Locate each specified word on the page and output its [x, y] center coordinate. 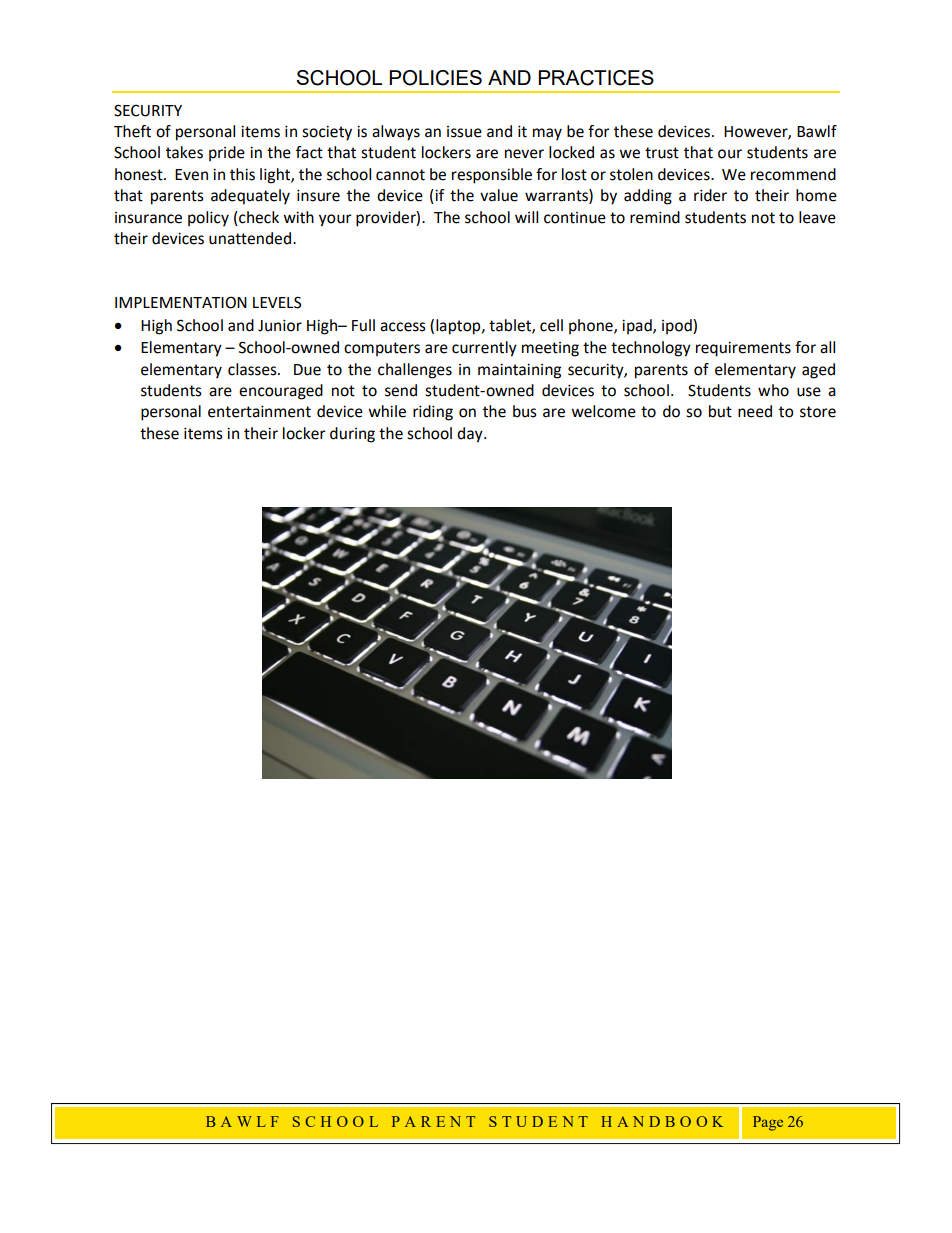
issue [464, 132]
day [471, 435]
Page [768, 1123]
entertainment [259, 411]
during [352, 435]
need [755, 411]
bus [525, 411]
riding [433, 413]
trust [662, 153]
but [720, 411]
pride [227, 154]
